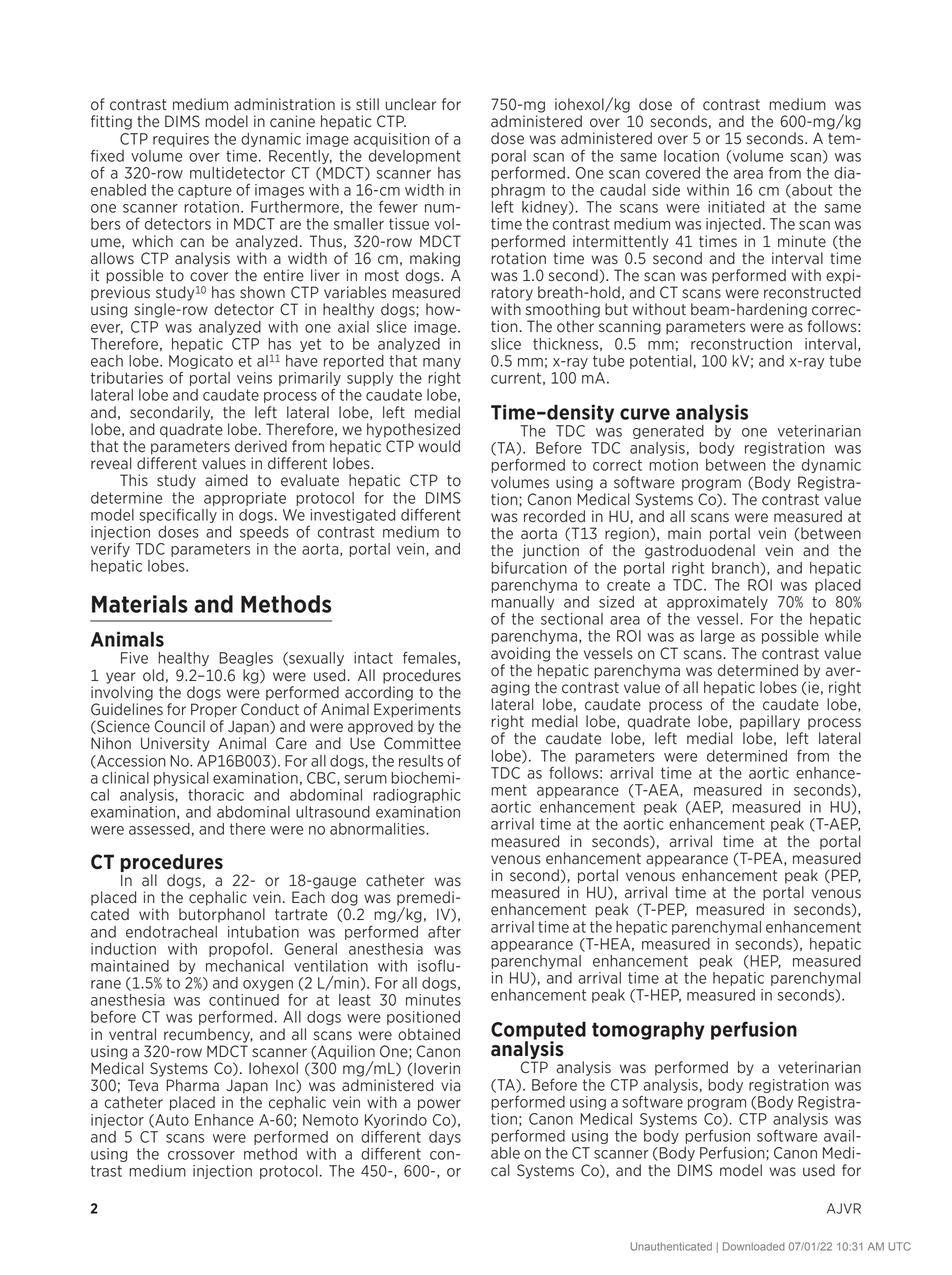 Image resolution: width=952 pixels, height=1275 pixels. What do you see at coordinates (411, 104) in the image?
I see `unclear` at bounding box center [411, 104].
